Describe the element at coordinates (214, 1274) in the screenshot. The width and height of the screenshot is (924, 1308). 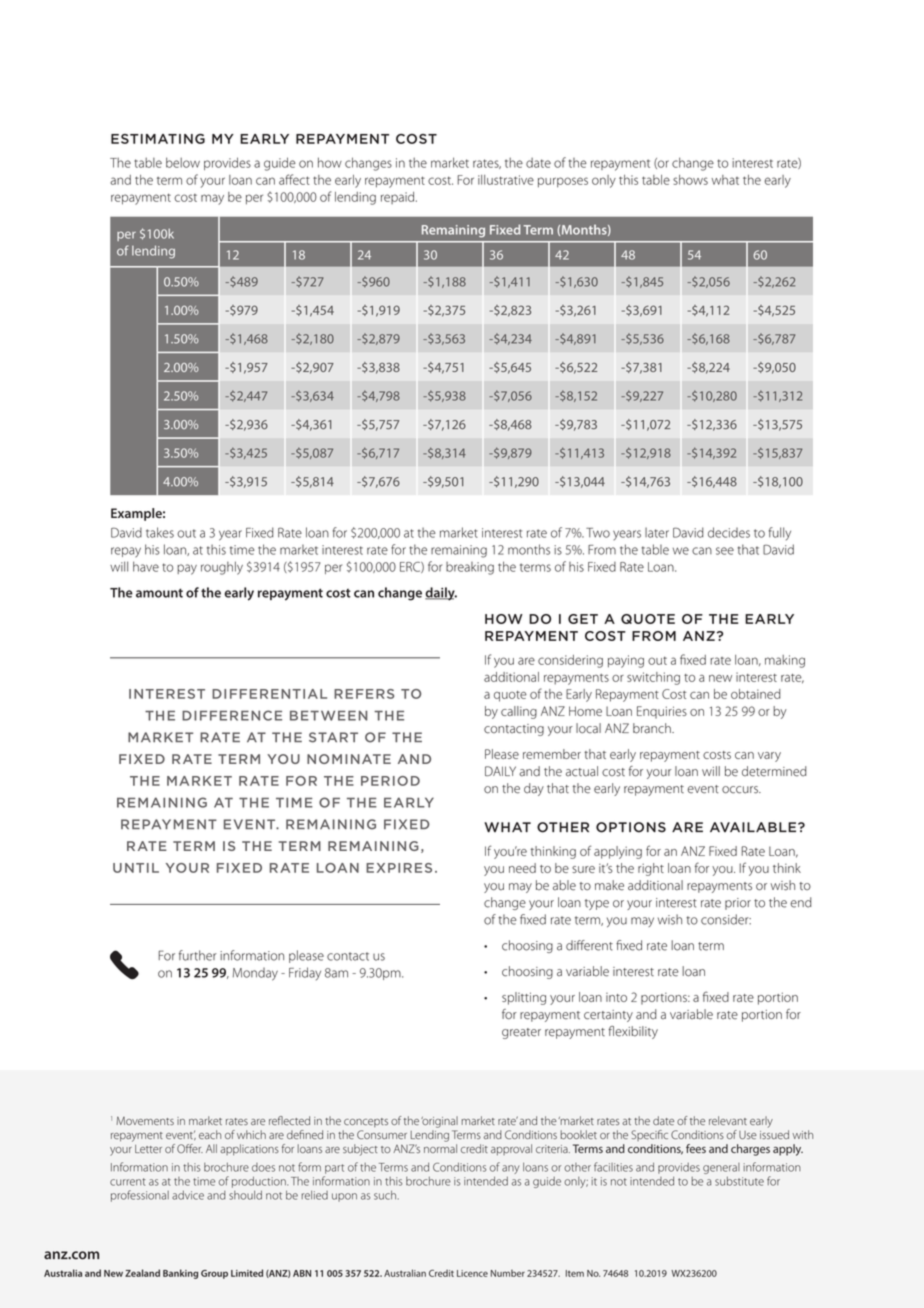
I see `Group` at that location.
